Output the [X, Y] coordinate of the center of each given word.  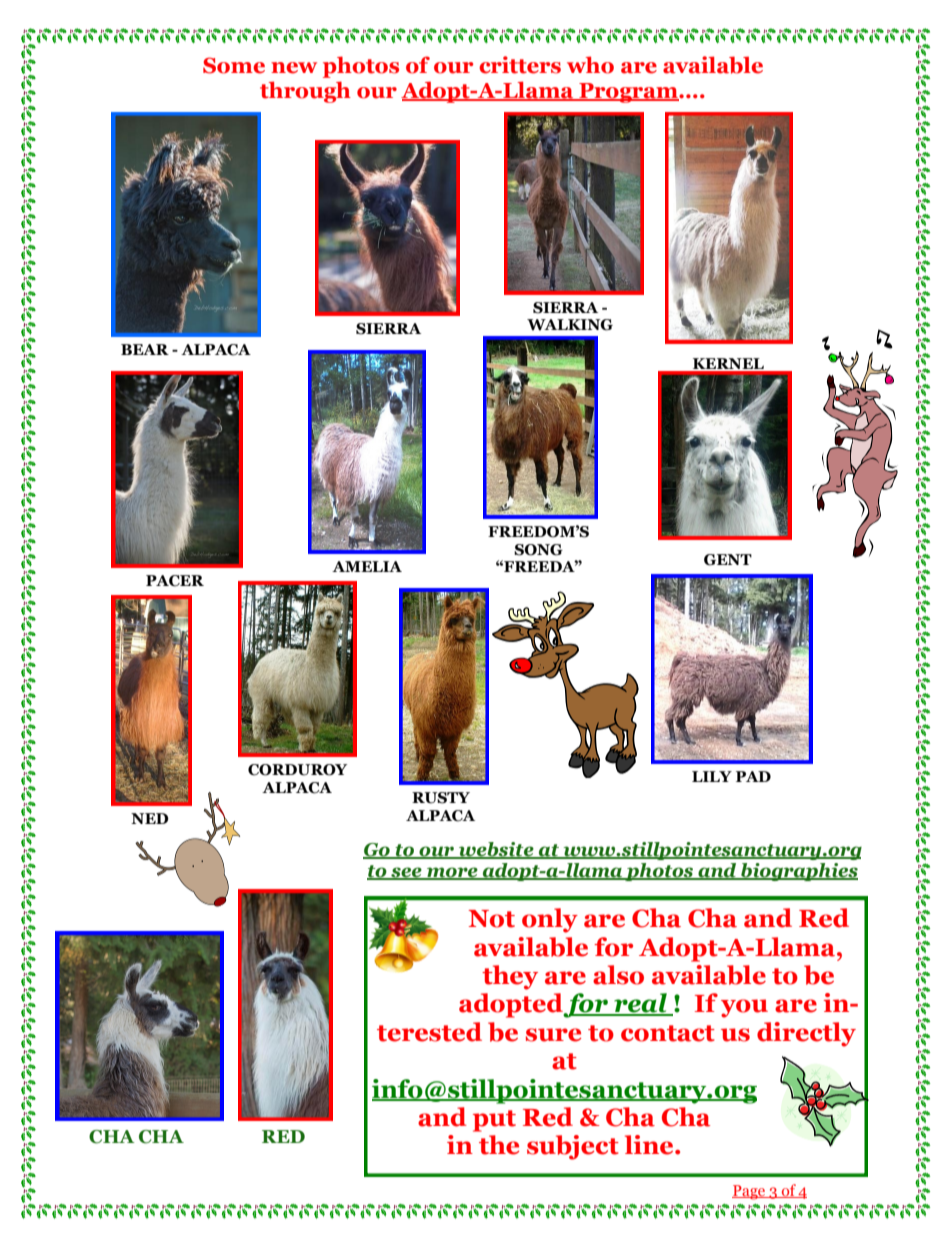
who [590, 65]
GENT [728, 560]
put [494, 1121]
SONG [538, 550]
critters [520, 65]
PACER [175, 581]
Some [234, 65]
